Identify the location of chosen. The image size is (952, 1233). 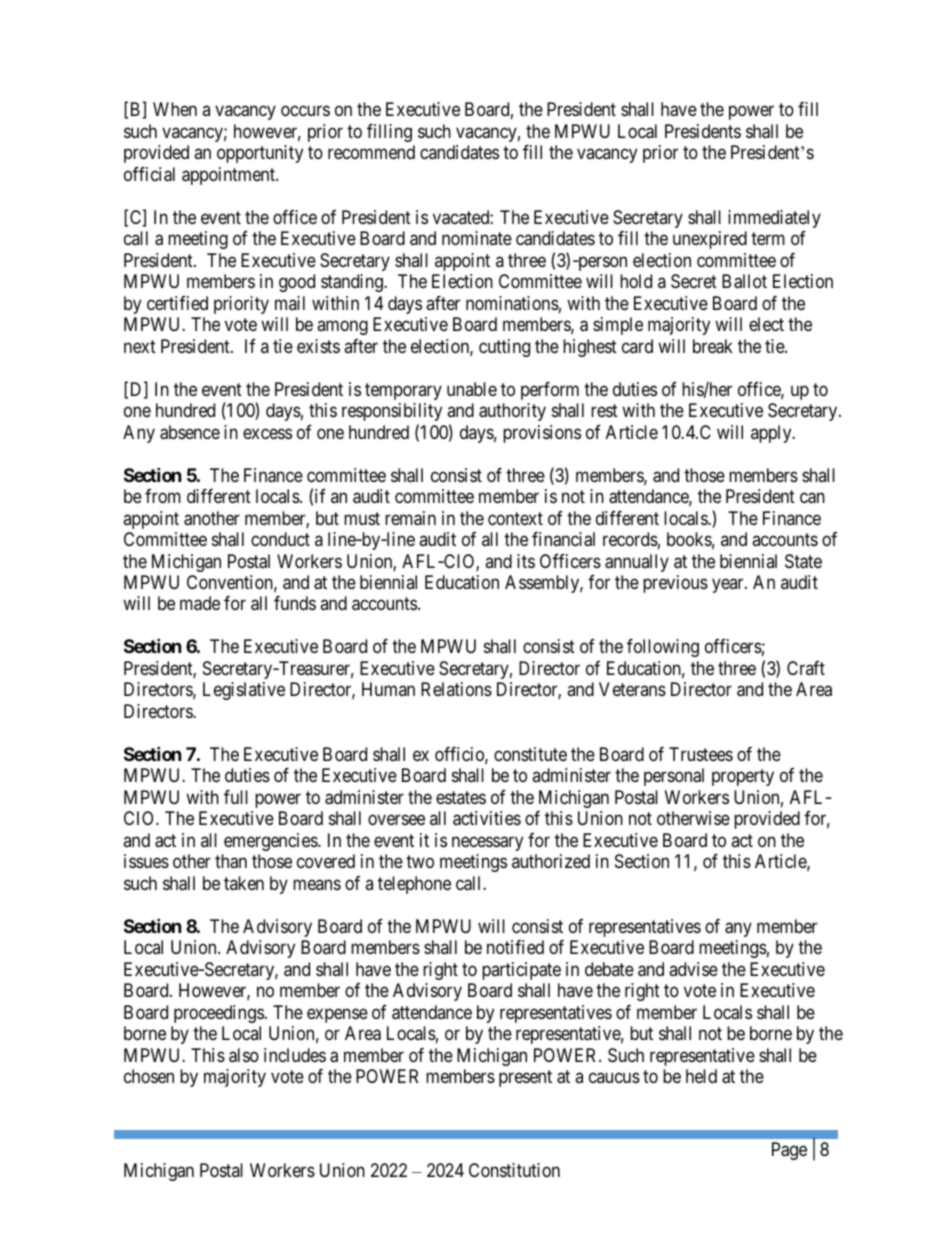
(149, 1076).
